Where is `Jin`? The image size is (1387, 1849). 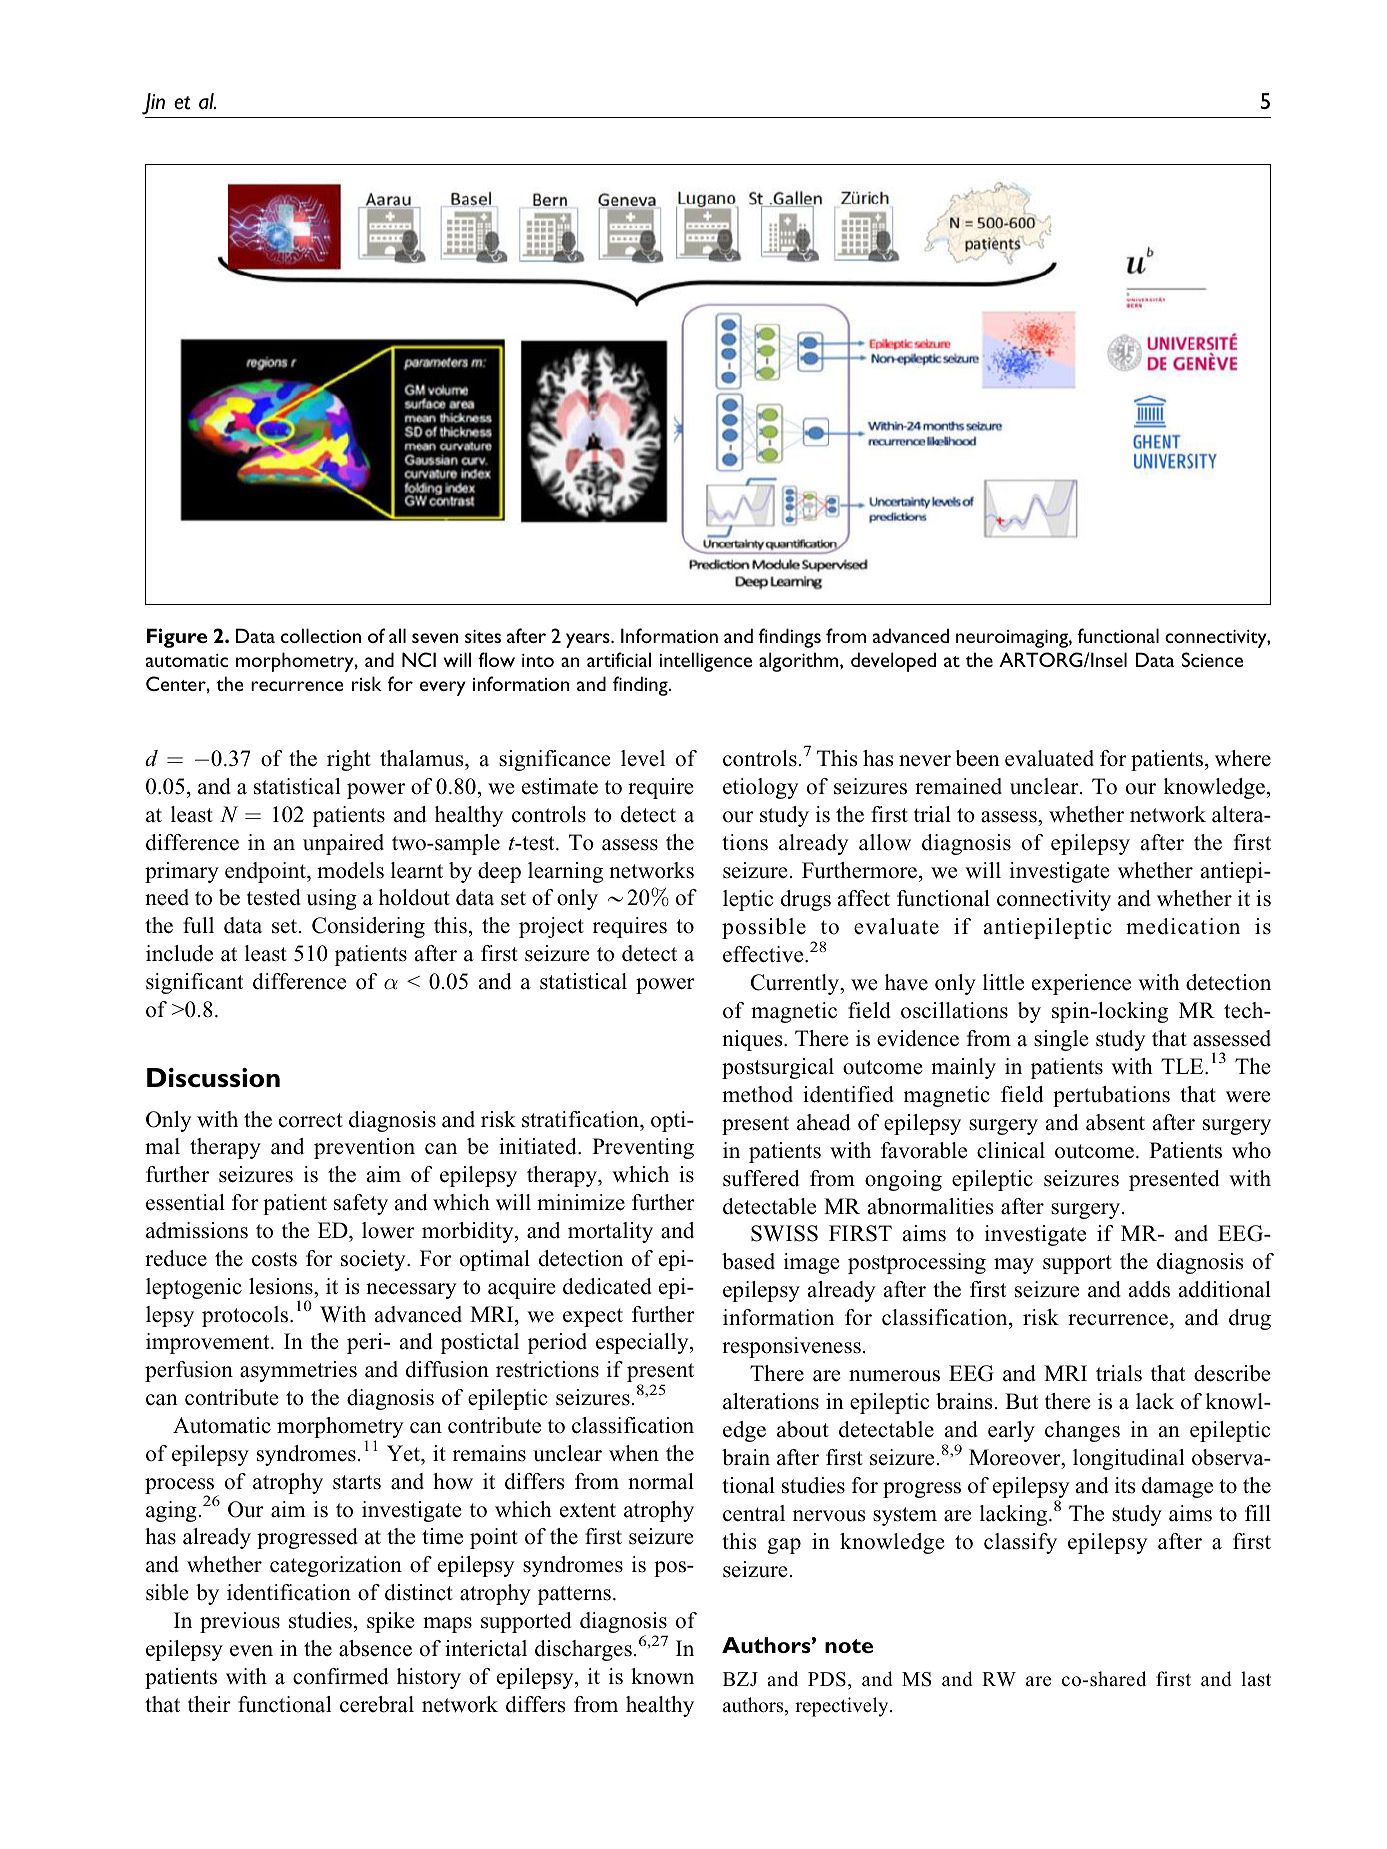 Jin is located at coordinates (153, 104).
